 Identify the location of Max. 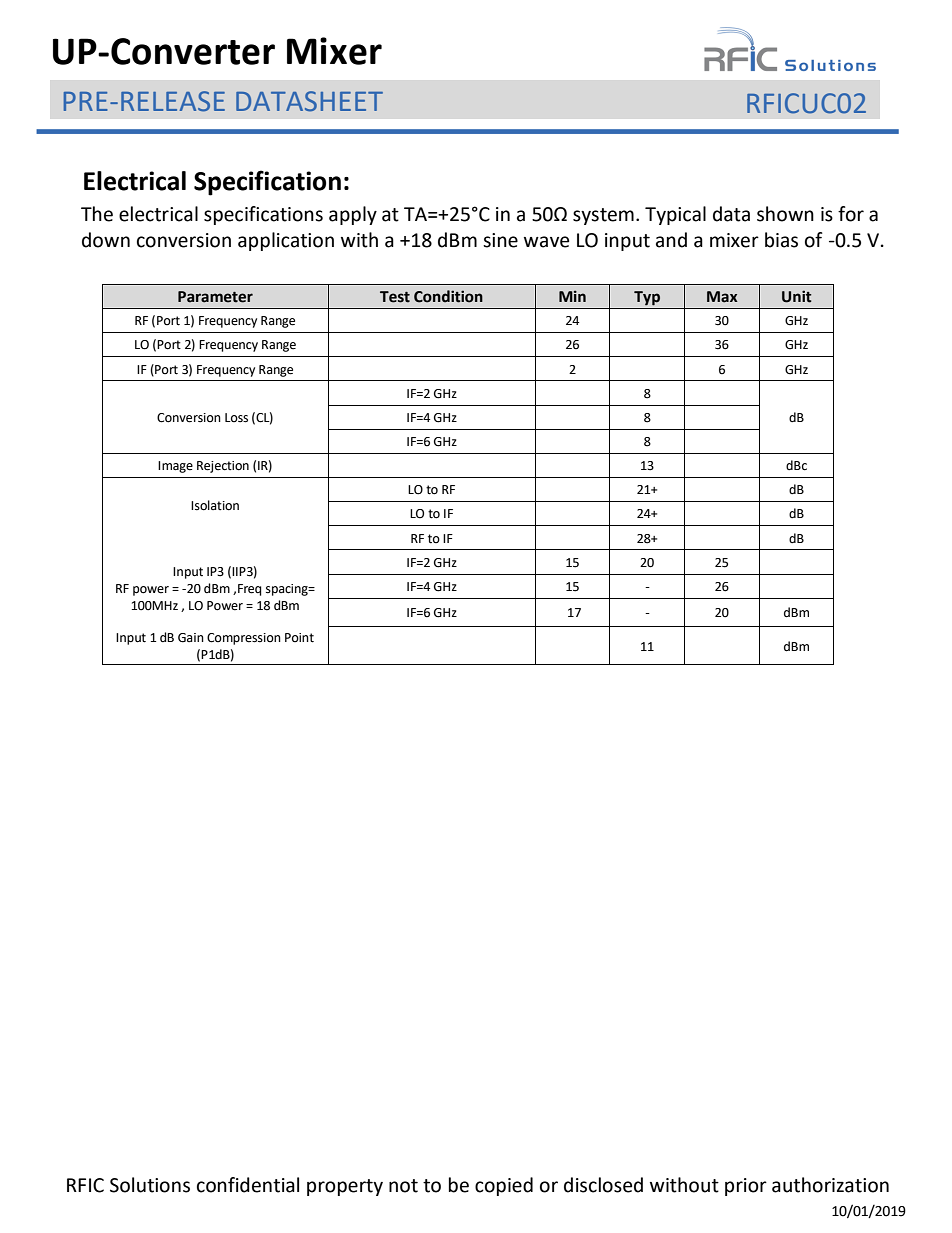
(722, 297).
